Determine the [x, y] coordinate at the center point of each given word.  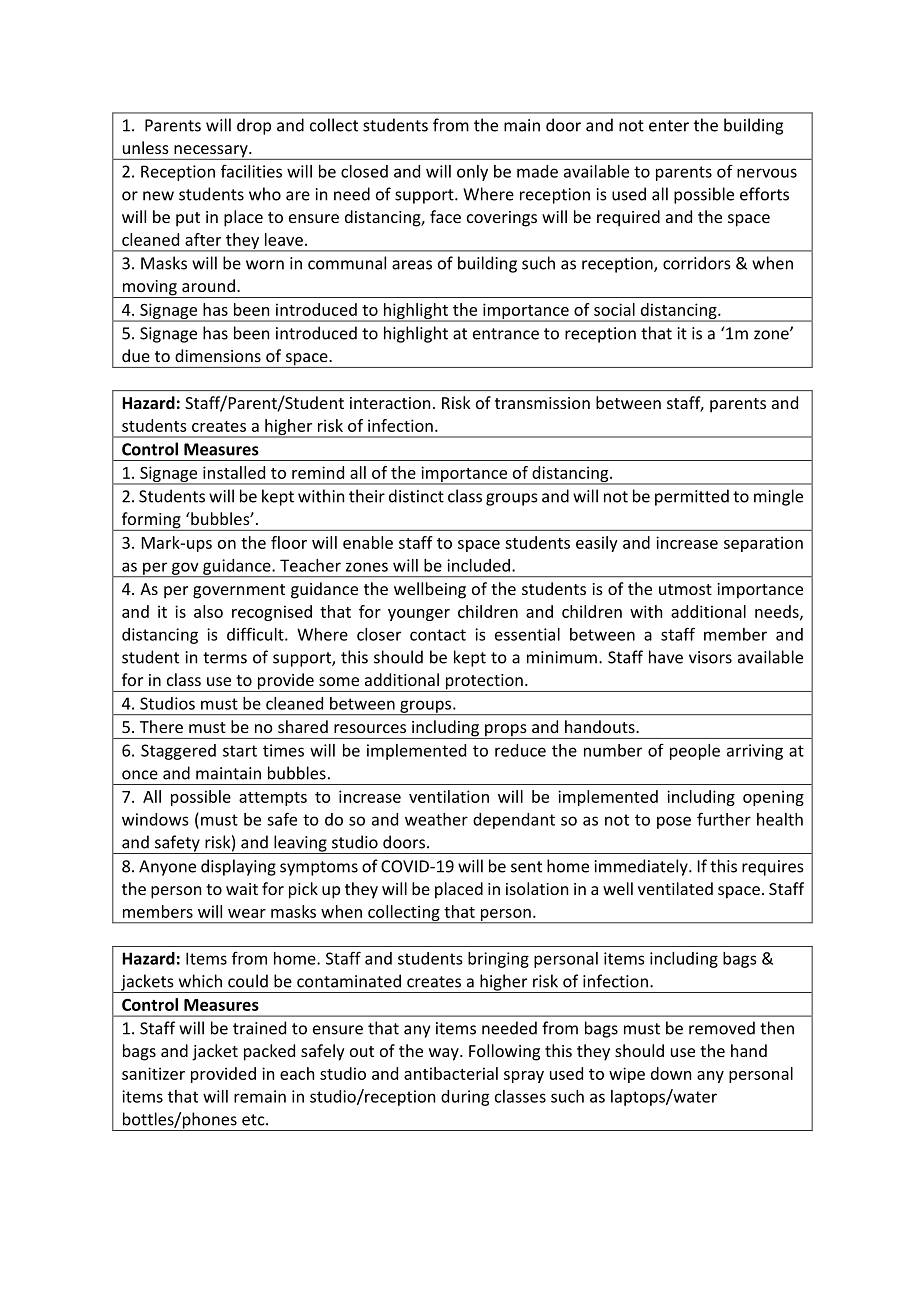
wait [242, 889]
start [240, 751]
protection [484, 683]
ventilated [675, 888]
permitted [692, 497]
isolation [537, 888]
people [695, 752]
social [614, 309]
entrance [506, 334]
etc [254, 1120]
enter [669, 126]
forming [151, 521]
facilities [251, 171]
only [472, 173]
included [478, 565]
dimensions [218, 355]
